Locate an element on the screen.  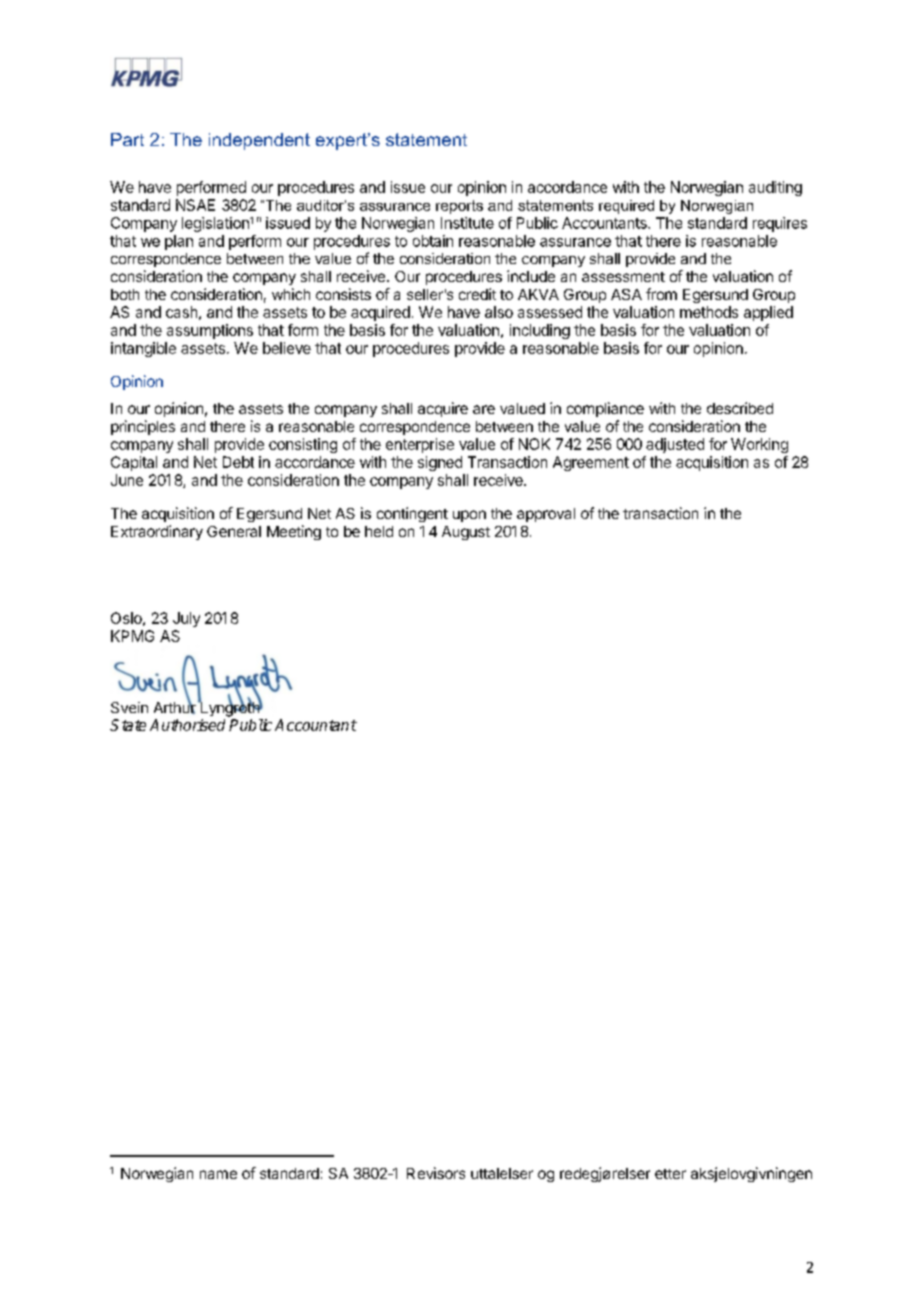
name is located at coordinates (218, 1174).
